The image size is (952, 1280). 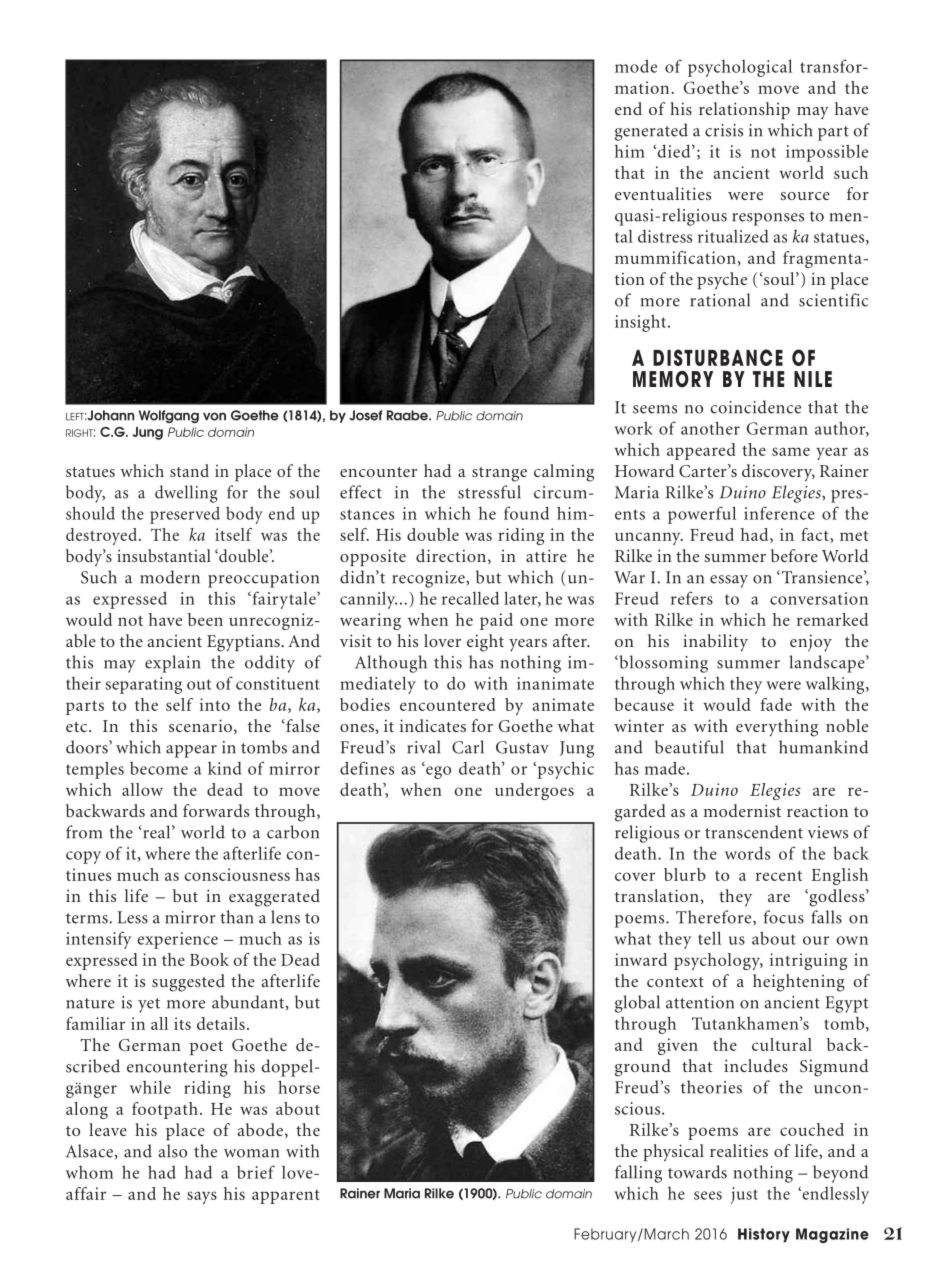 I want to click on Wolfgang, so click(x=169, y=416).
